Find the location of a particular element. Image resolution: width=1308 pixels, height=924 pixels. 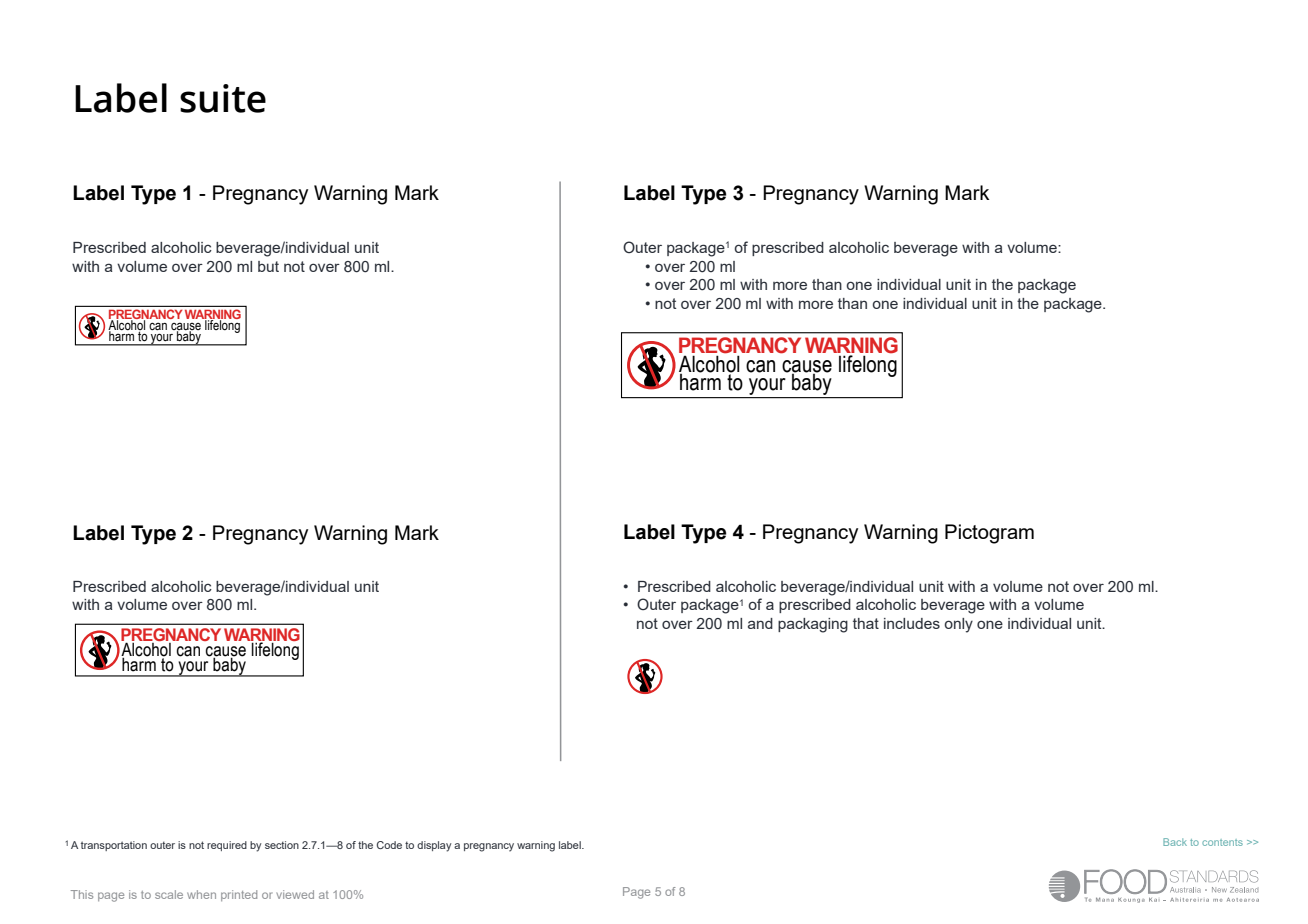

display is located at coordinates (434, 846).
